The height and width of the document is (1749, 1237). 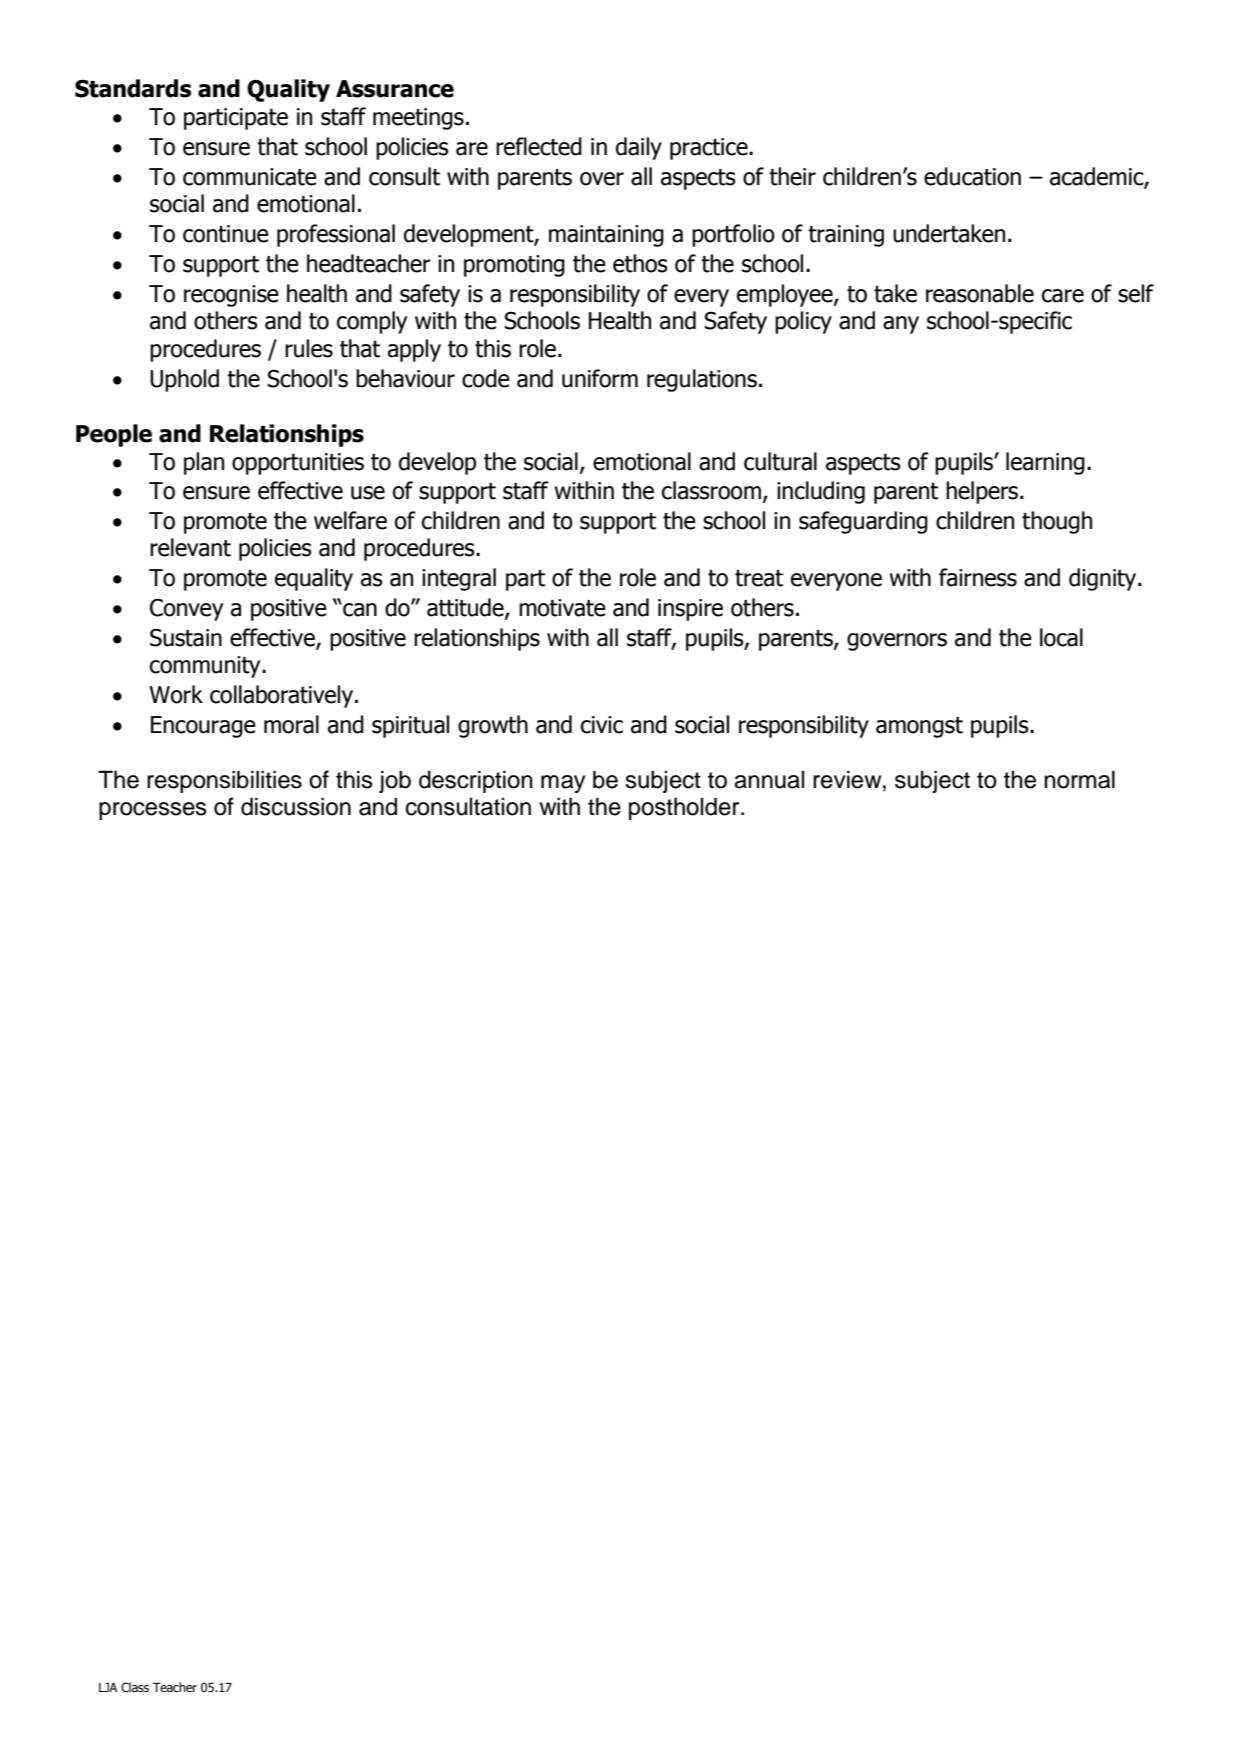 I want to click on any, so click(x=901, y=325).
